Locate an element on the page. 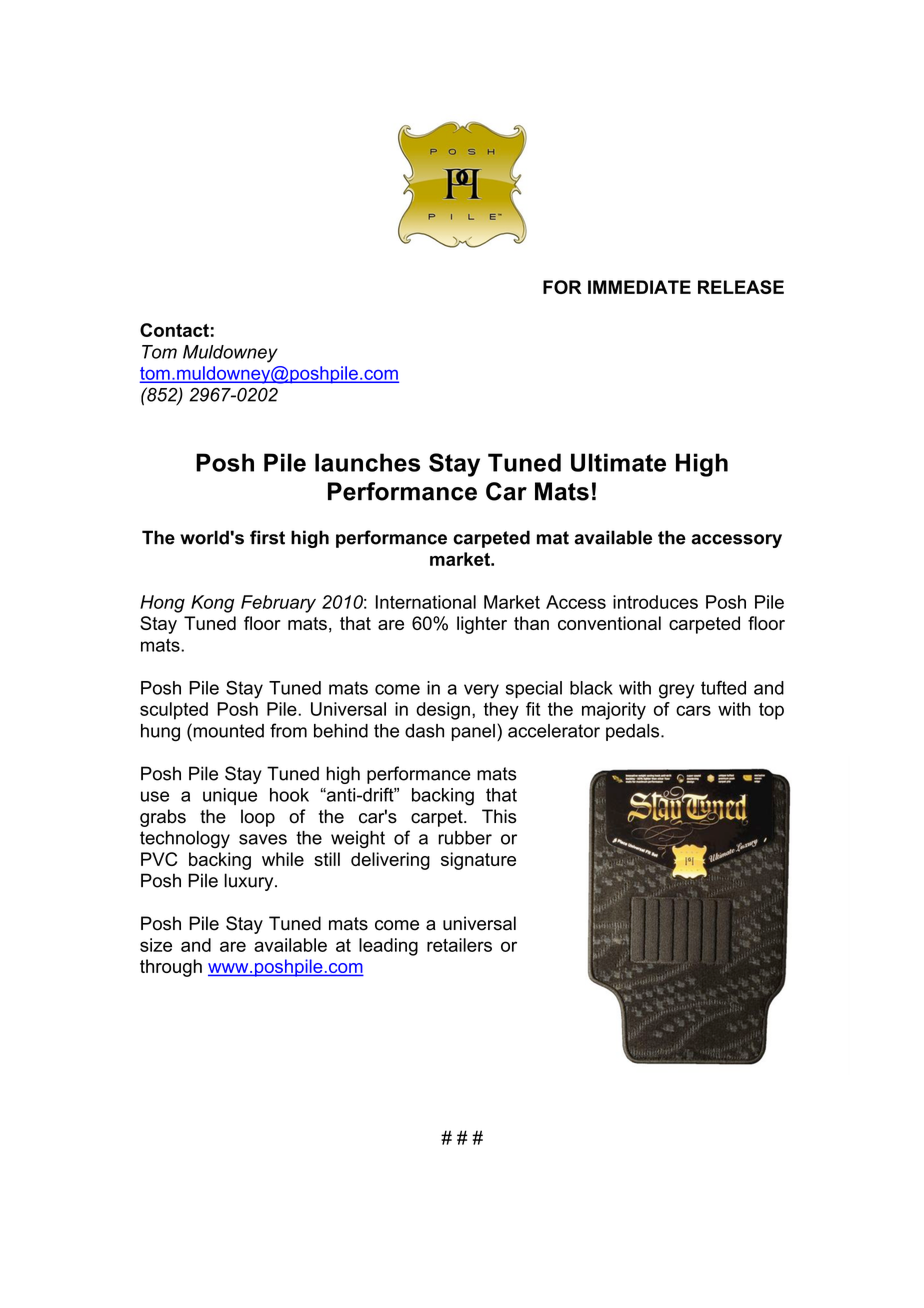 The height and width of the document is (1308, 924). RELEASE is located at coordinates (741, 287).
